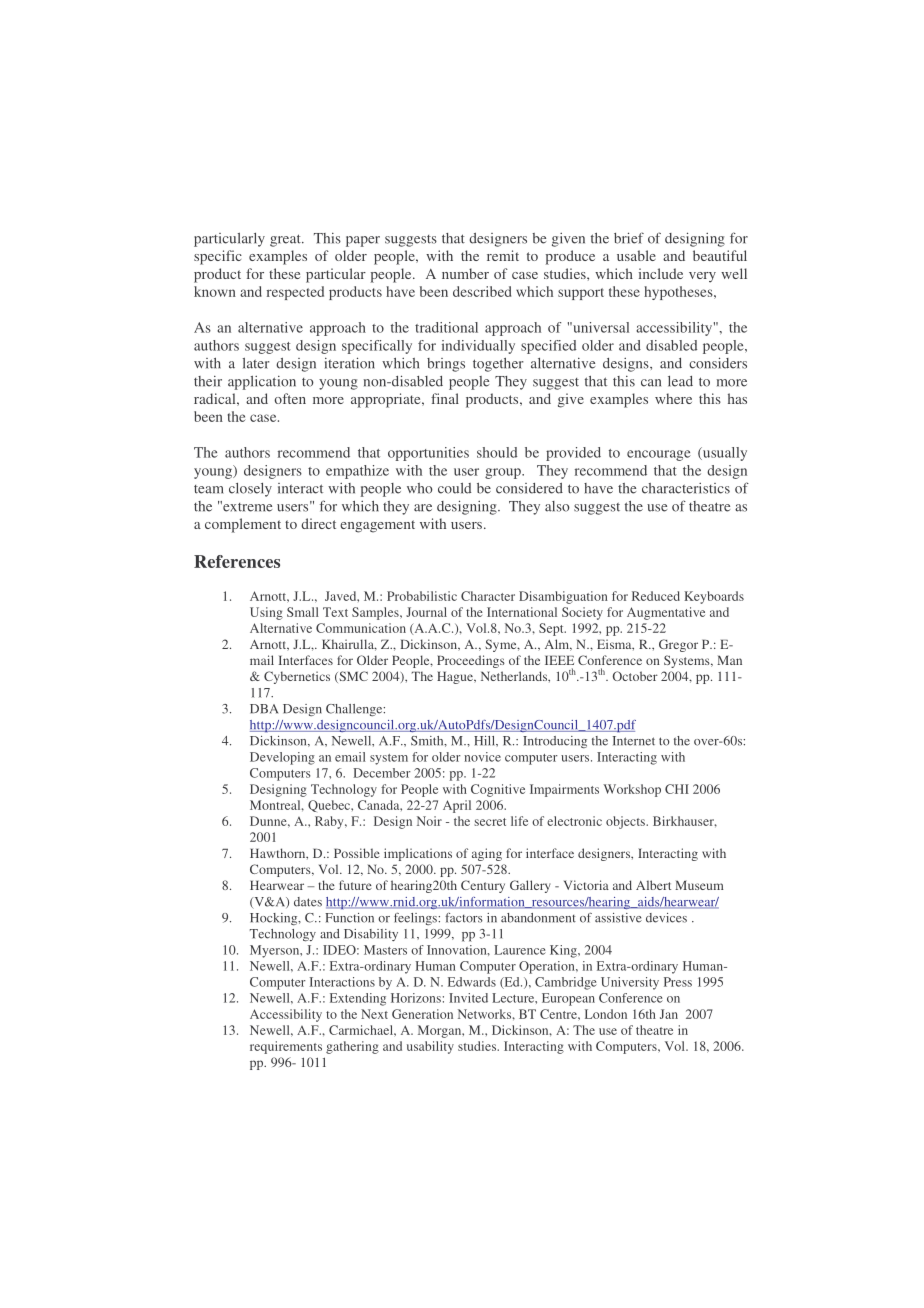  What do you see at coordinates (286, 1047) in the page?
I see `requirements` at bounding box center [286, 1047].
